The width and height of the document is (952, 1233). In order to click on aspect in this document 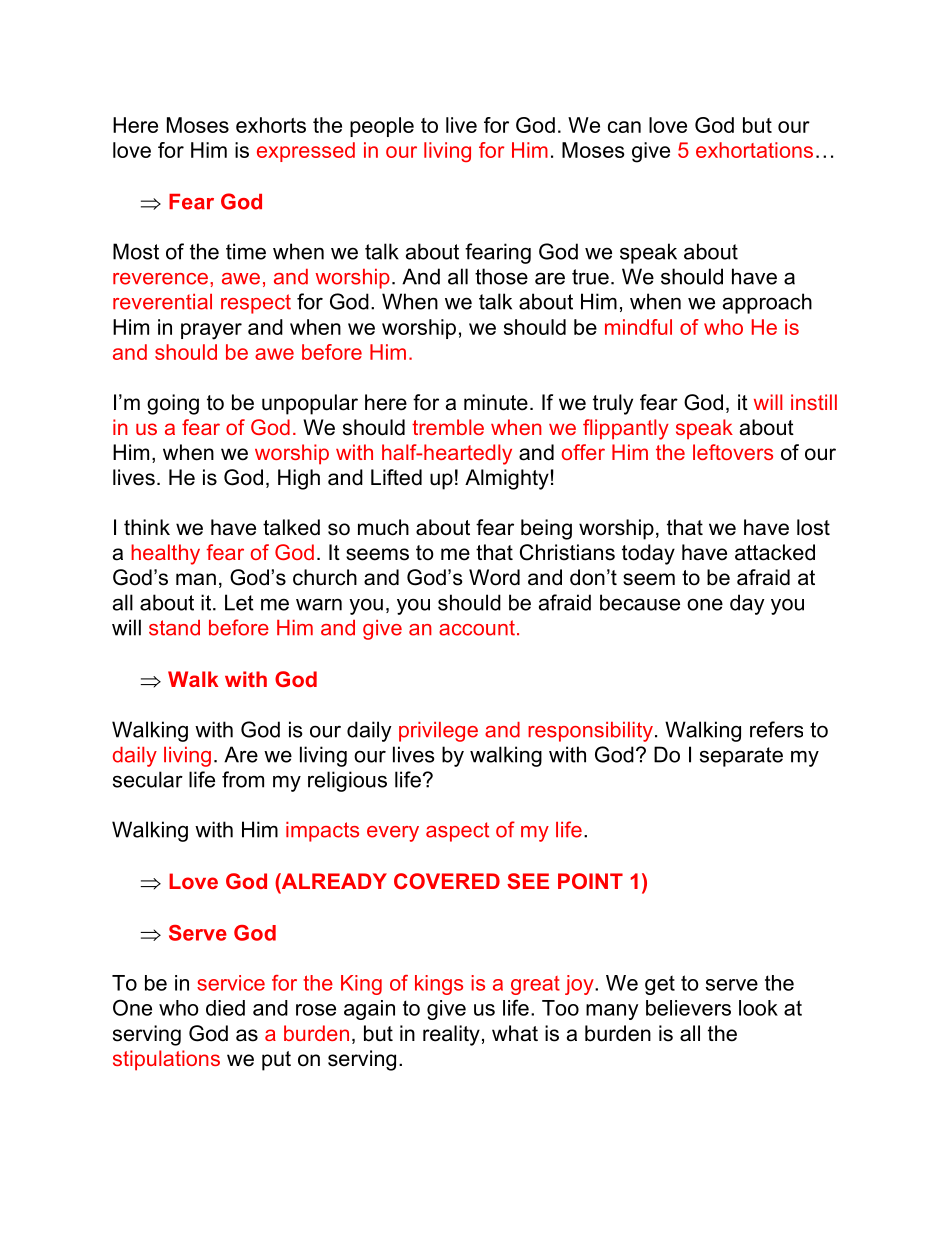, I will do `click(457, 832)`.
